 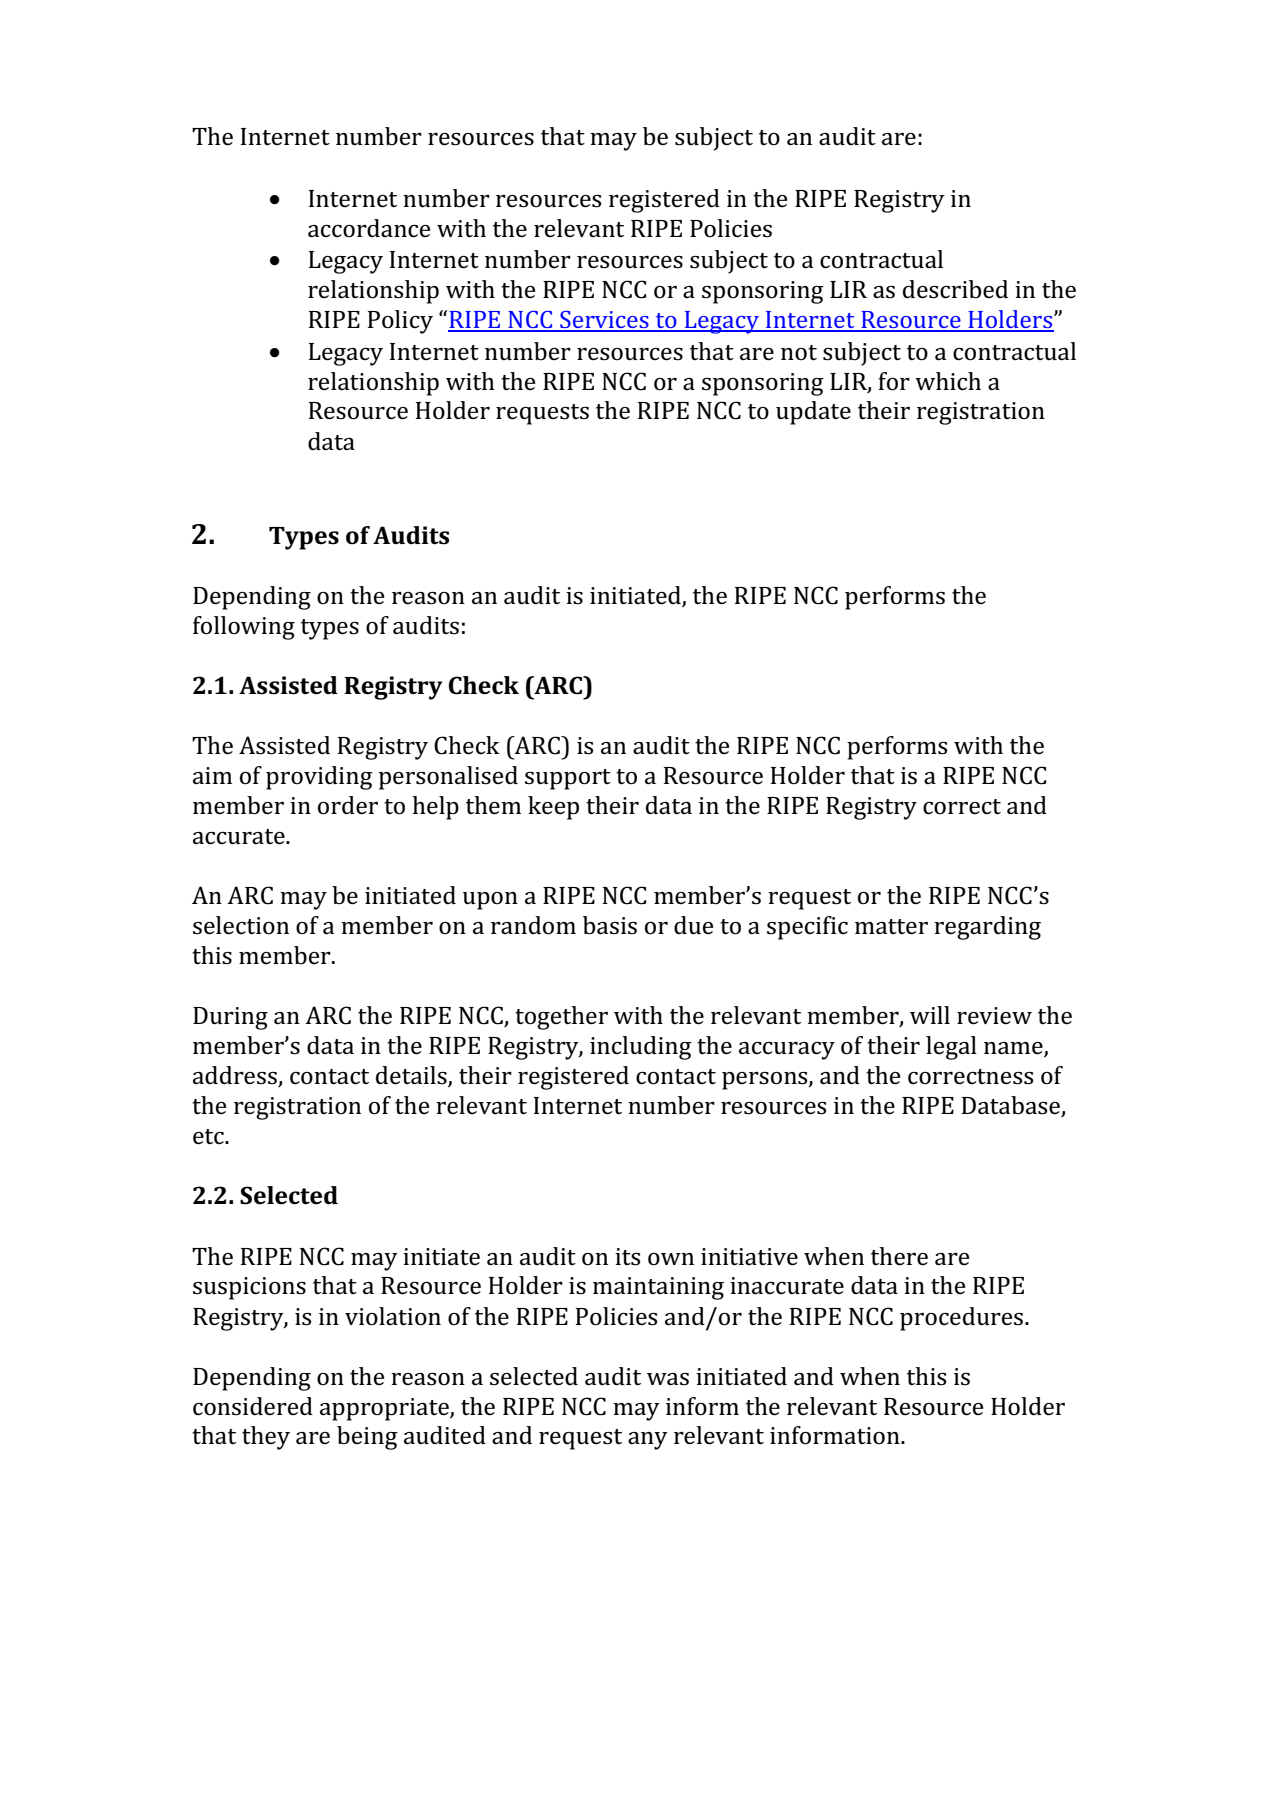 I want to click on described, so click(x=955, y=289).
